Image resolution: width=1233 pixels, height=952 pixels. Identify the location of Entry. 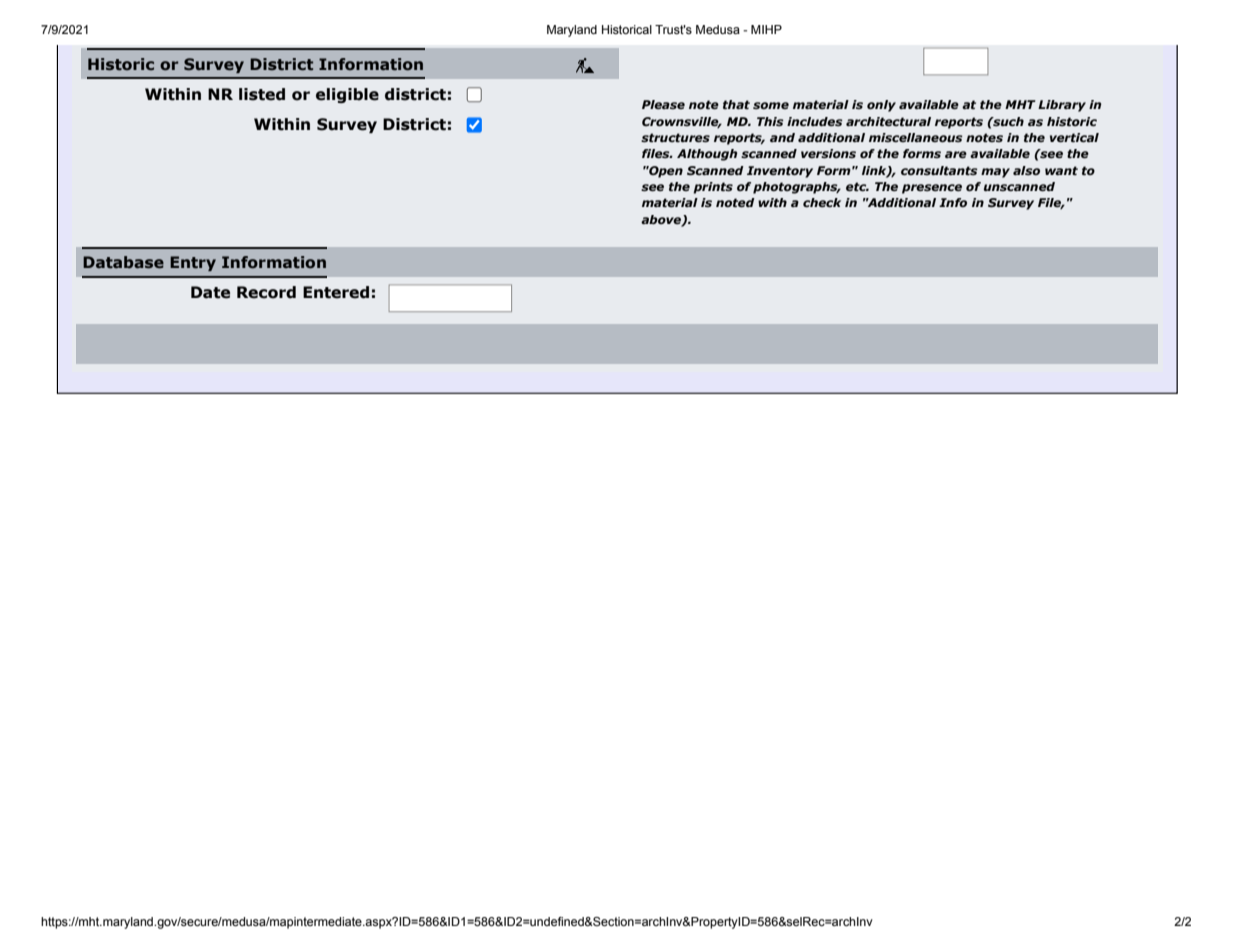
(193, 263).
